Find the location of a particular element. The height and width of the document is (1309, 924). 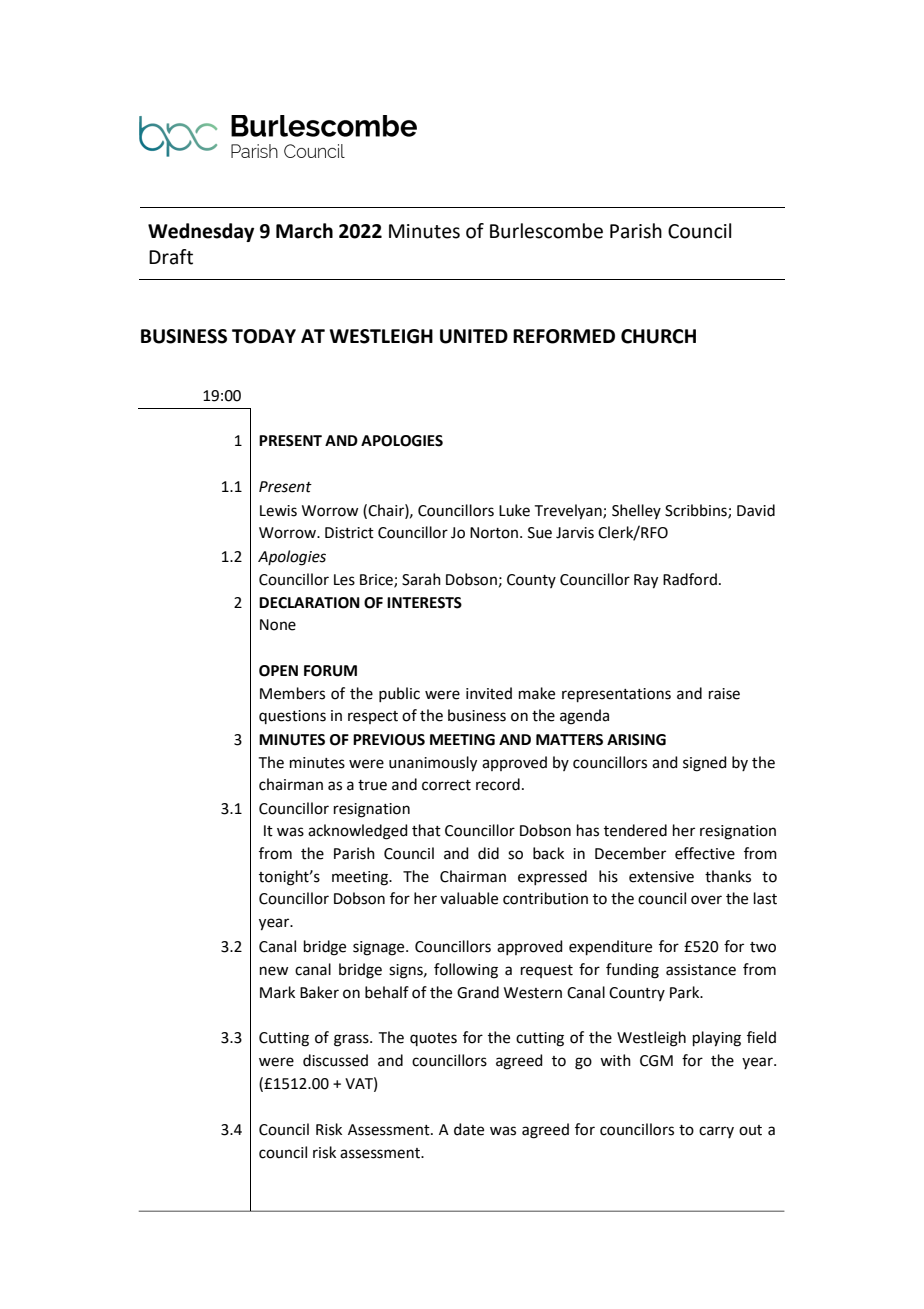

discussed is located at coordinates (335, 1060).
